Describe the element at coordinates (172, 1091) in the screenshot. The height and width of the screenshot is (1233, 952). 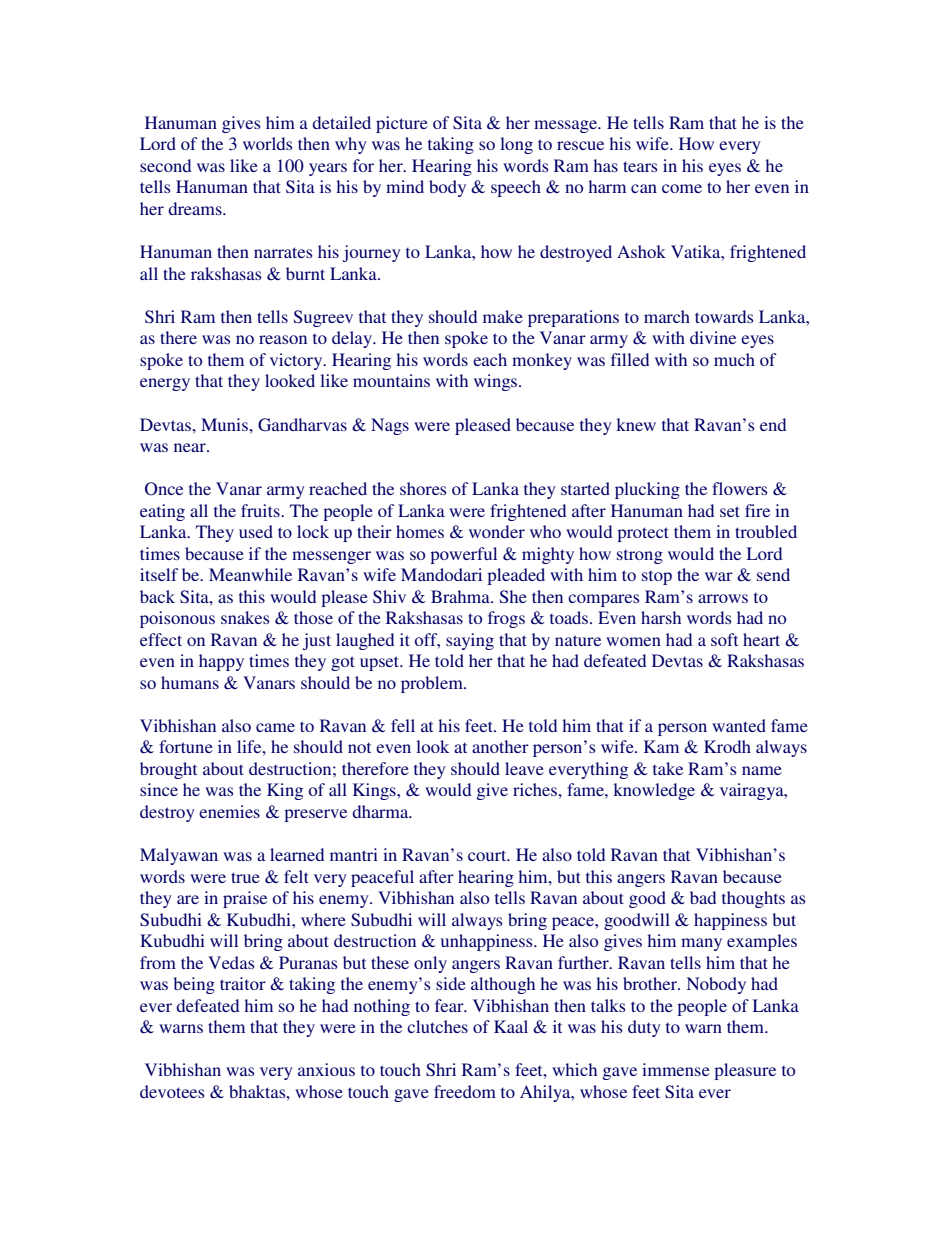
I see `devotees` at that location.
